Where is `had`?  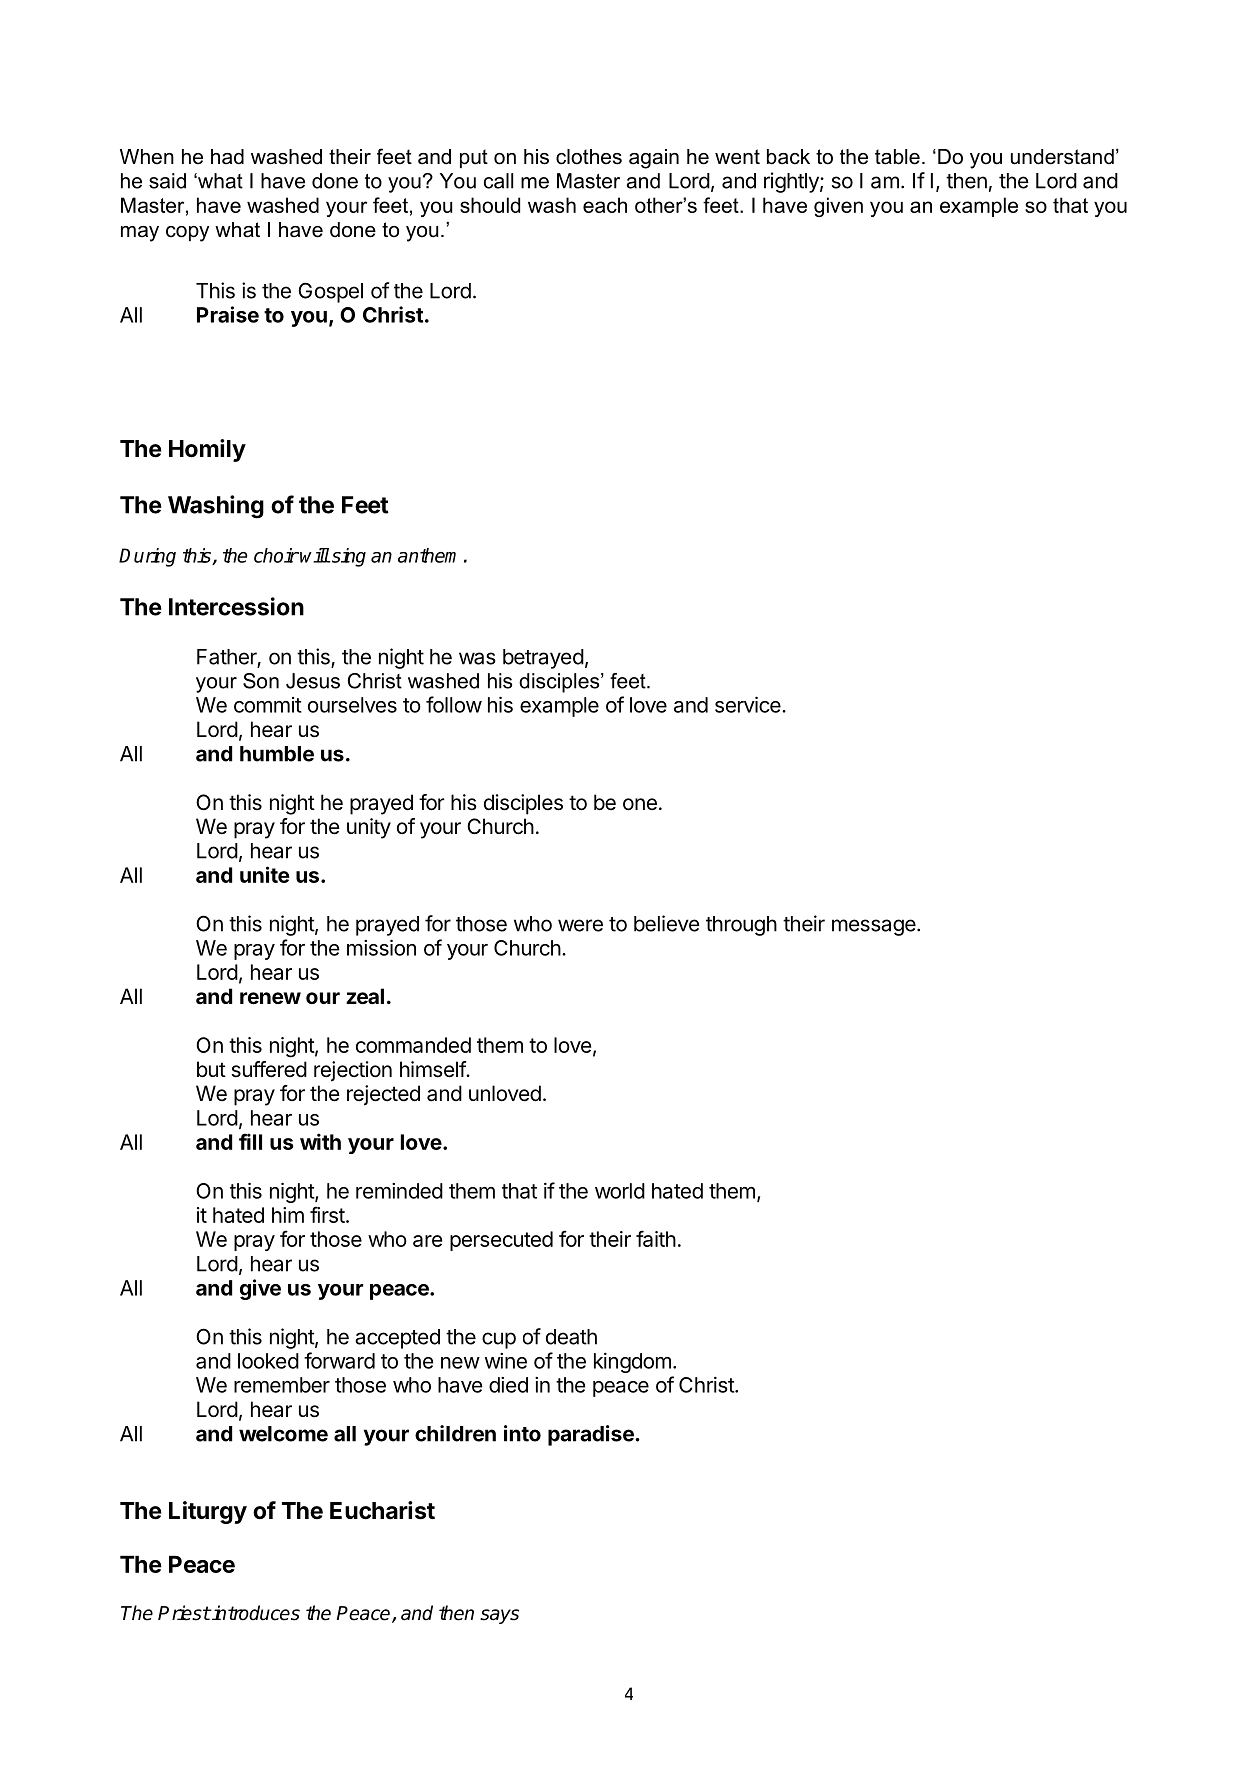 had is located at coordinates (227, 157).
